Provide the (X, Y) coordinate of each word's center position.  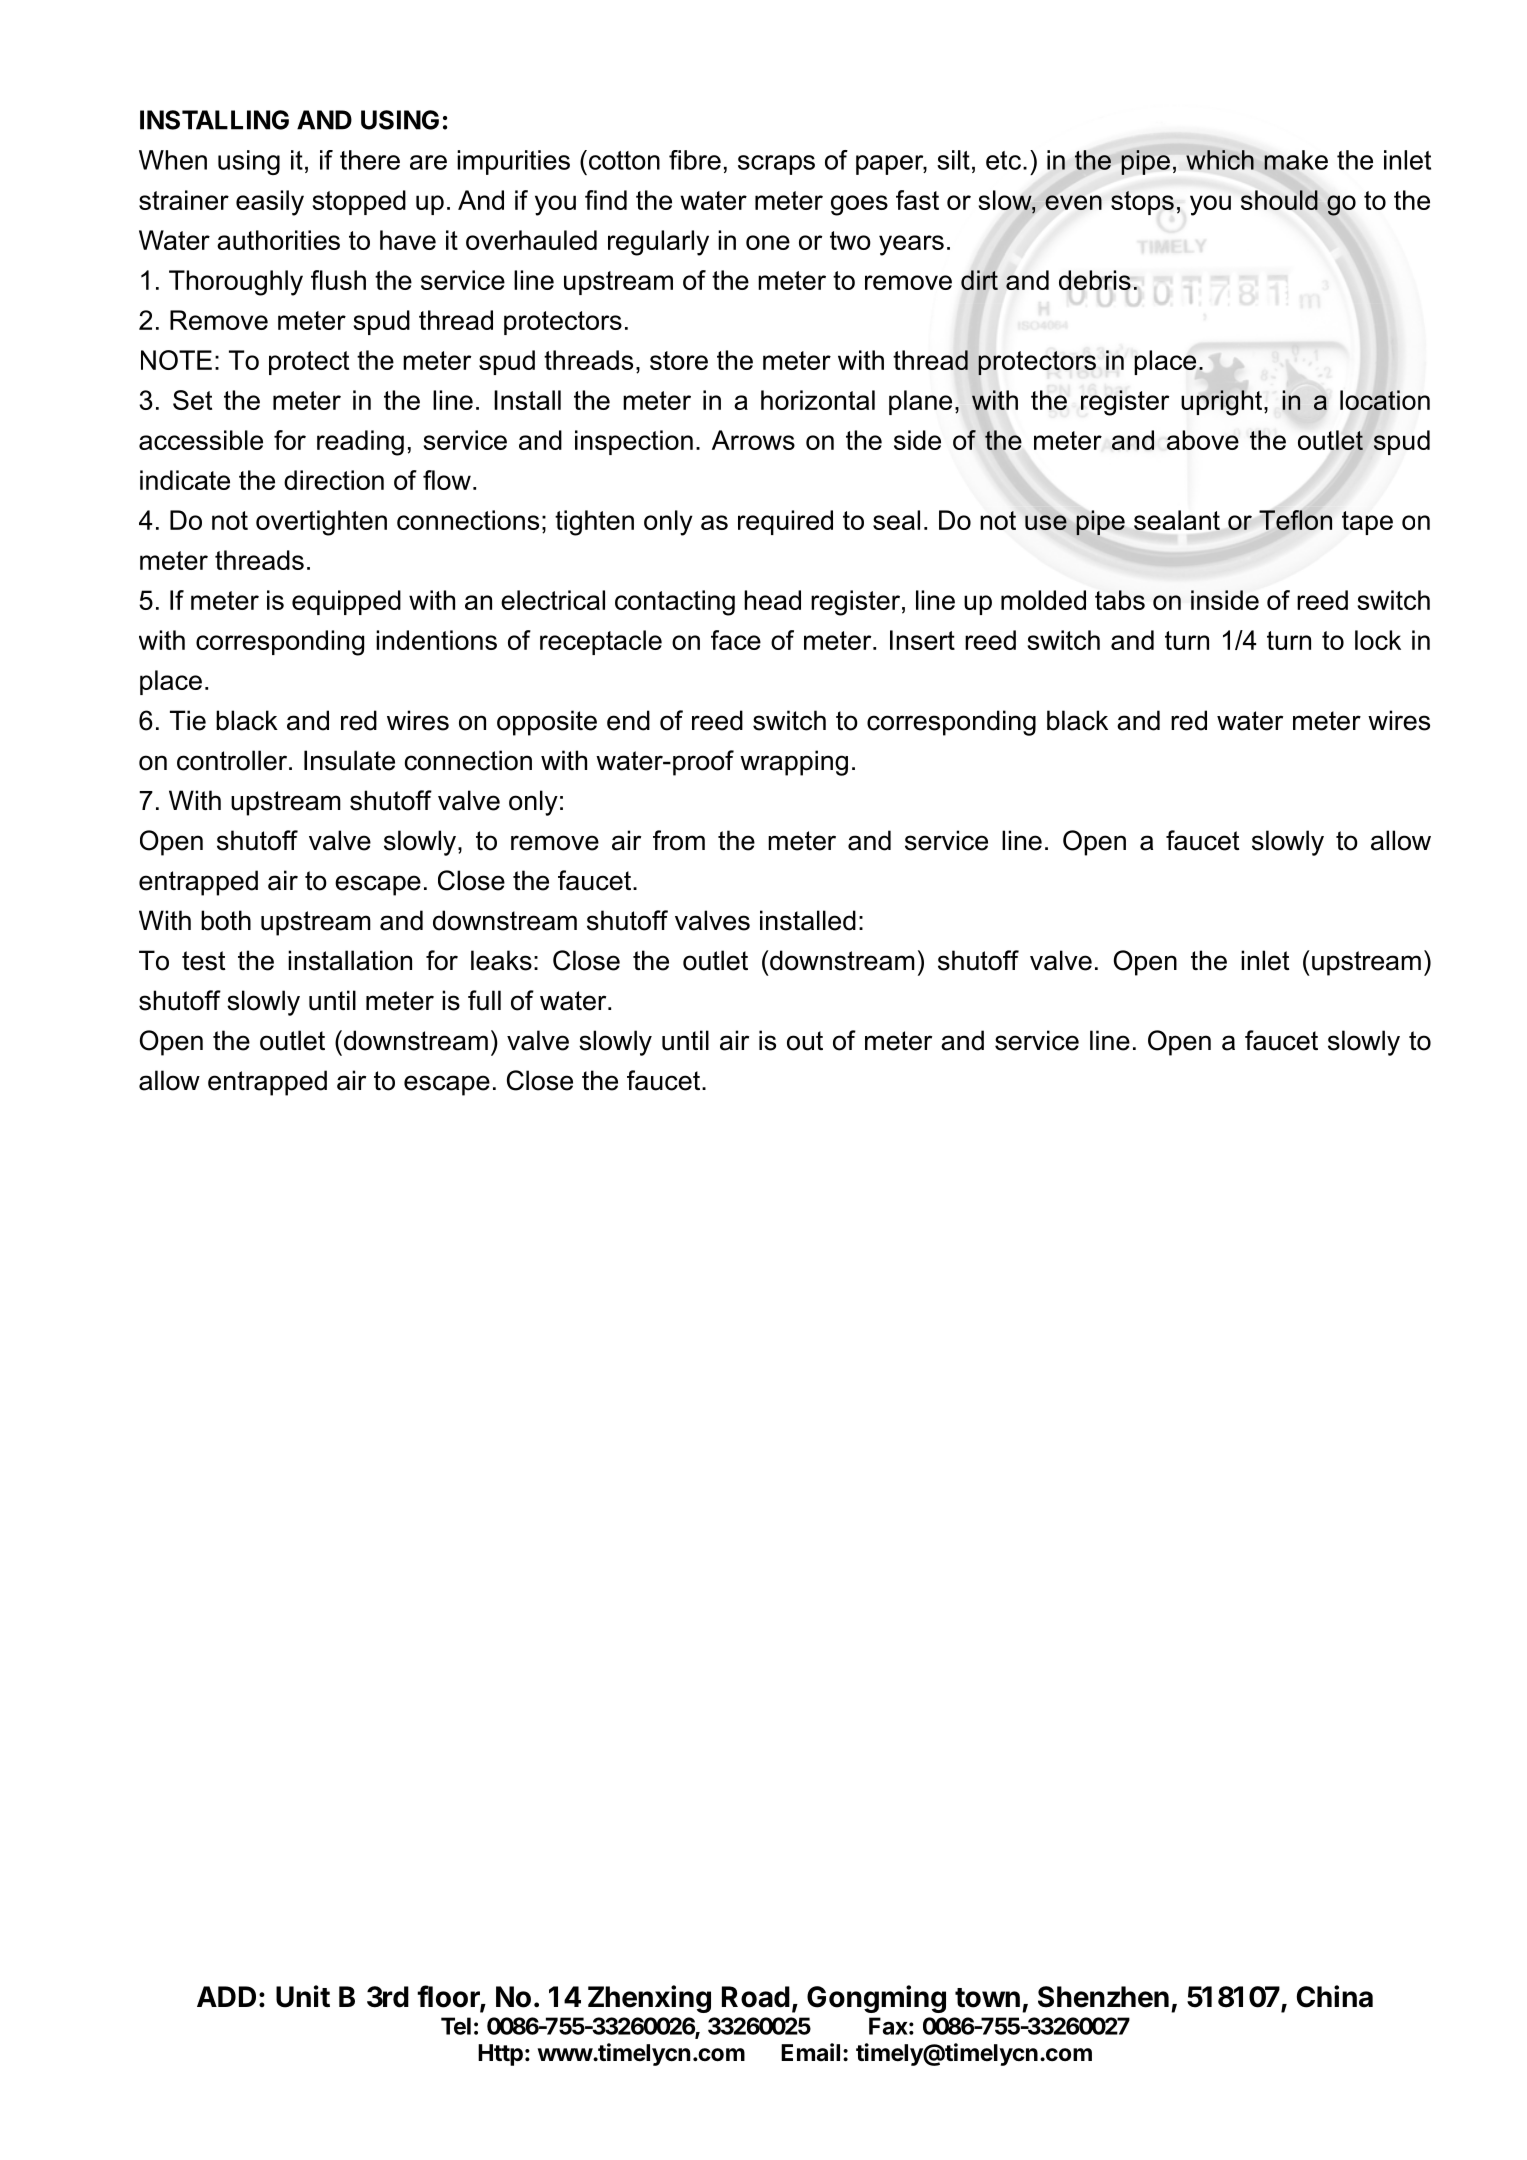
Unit (303, 1996)
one (768, 242)
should (1279, 200)
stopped (359, 202)
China (1335, 1996)
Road (756, 1997)
